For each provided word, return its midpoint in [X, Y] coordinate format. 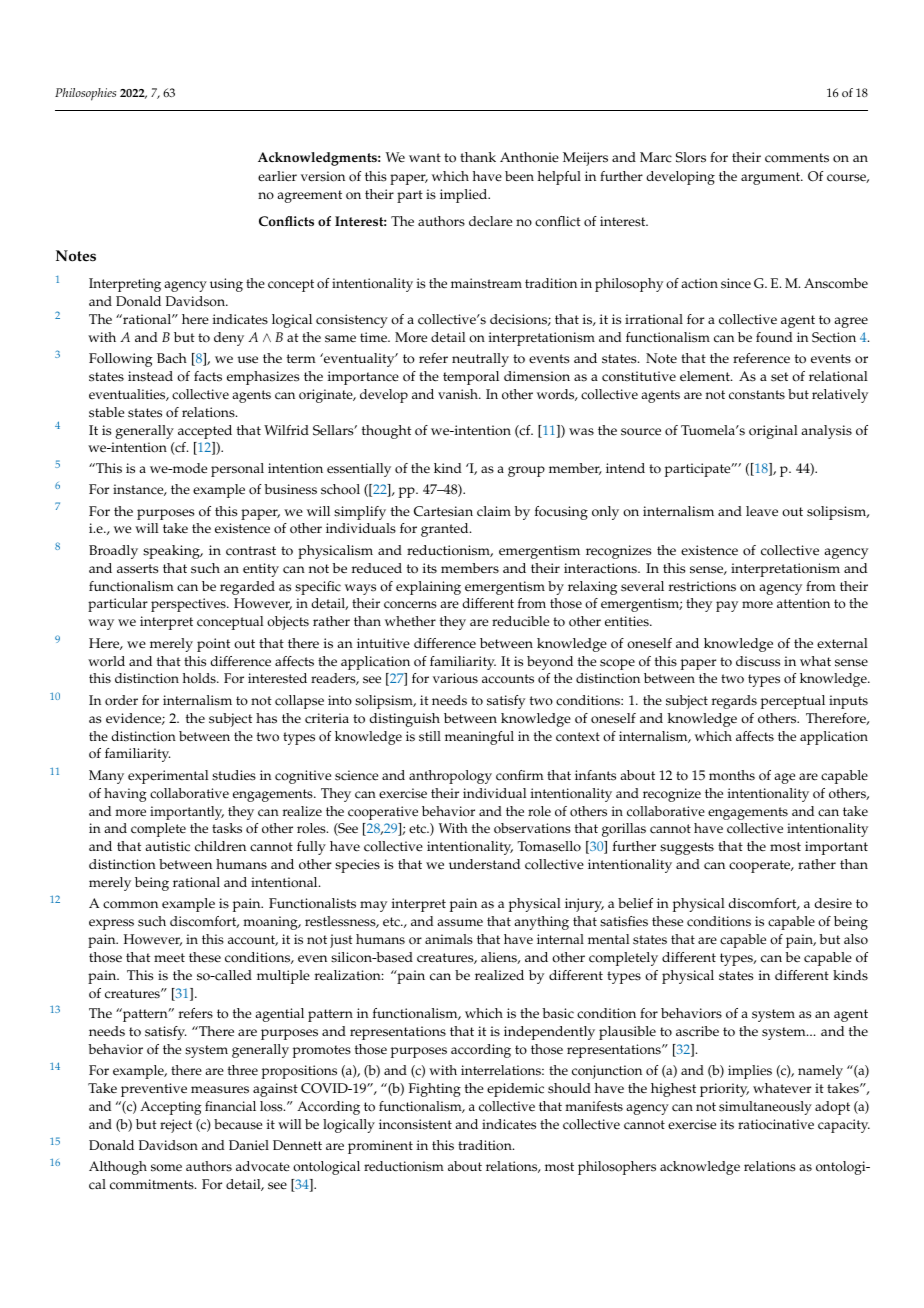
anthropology [450, 777]
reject [176, 1126]
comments [797, 158]
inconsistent [415, 1124]
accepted [205, 432]
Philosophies [85, 94]
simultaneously [765, 1108]
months [732, 775]
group [526, 471]
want [425, 157]
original [773, 432]
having [125, 795]
